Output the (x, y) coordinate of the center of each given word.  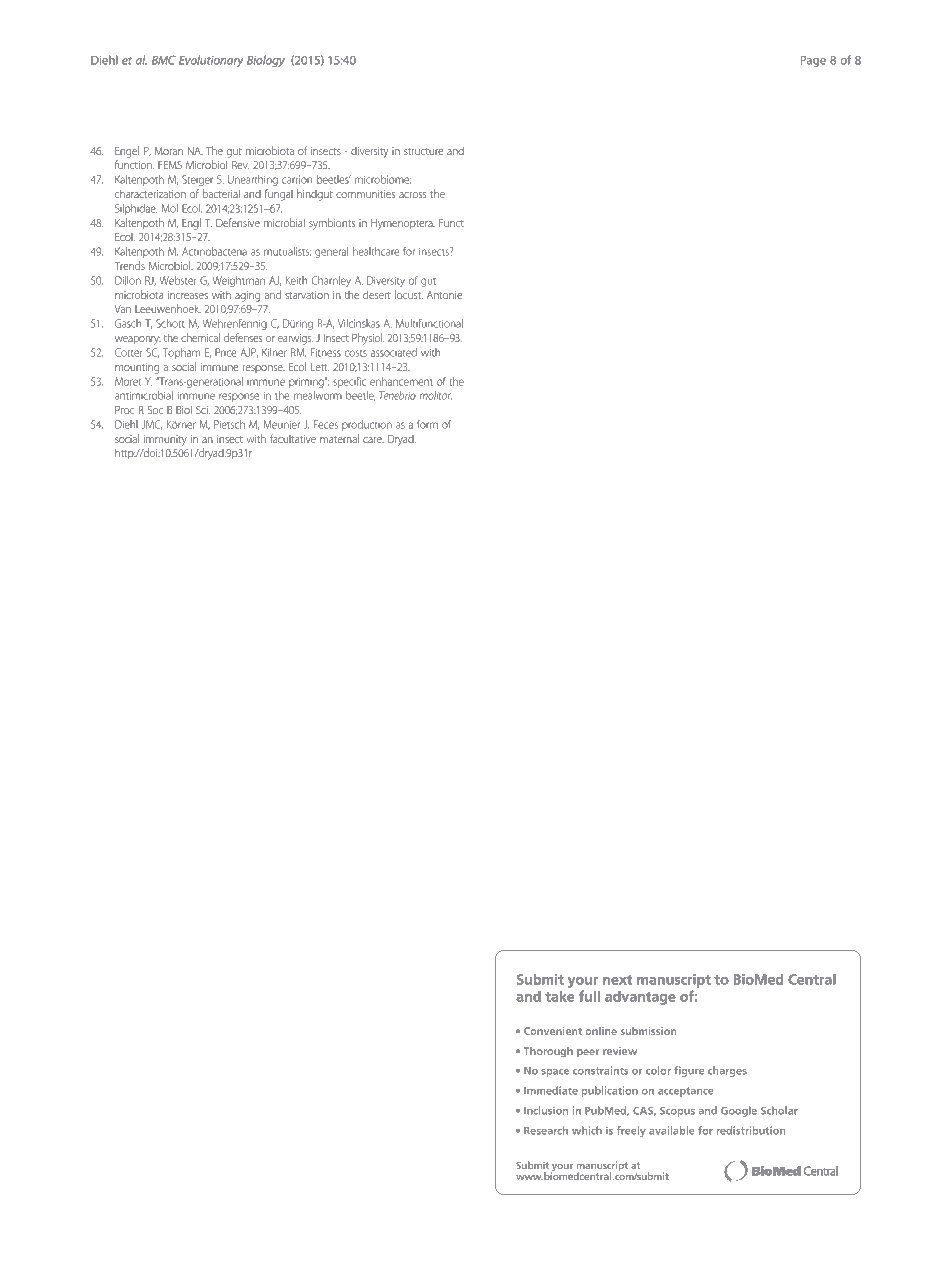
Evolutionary (211, 61)
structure (424, 151)
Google (739, 1111)
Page (813, 61)
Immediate (551, 1090)
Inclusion (546, 1110)
